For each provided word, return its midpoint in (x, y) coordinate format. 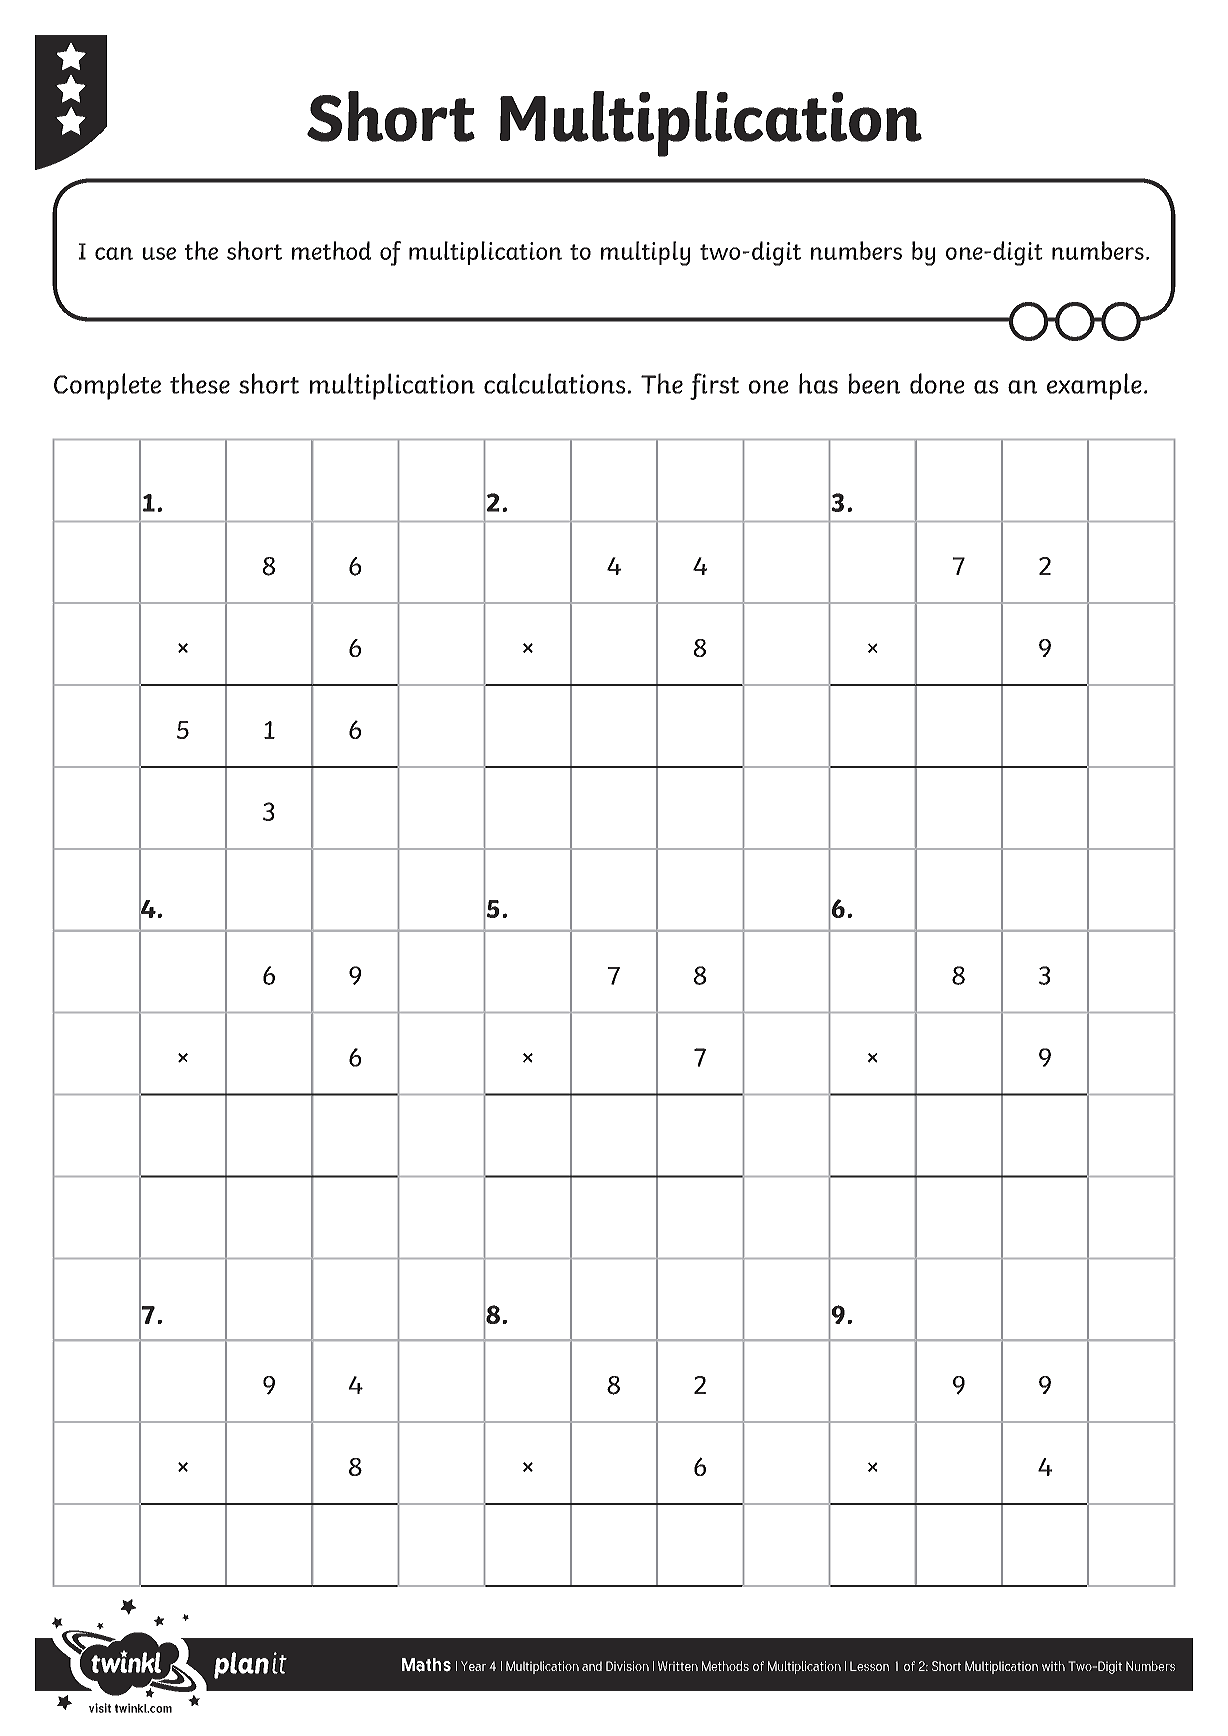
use (159, 253)
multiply (645, 253)
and (592, 1666)
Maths (426, 1665)
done (937, 383)
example (1094, 386)
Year (473, 1666)
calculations (554, 383)
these (200, 383)
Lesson (869, 1666)
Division (627, 1666)
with (1053, 1666)
